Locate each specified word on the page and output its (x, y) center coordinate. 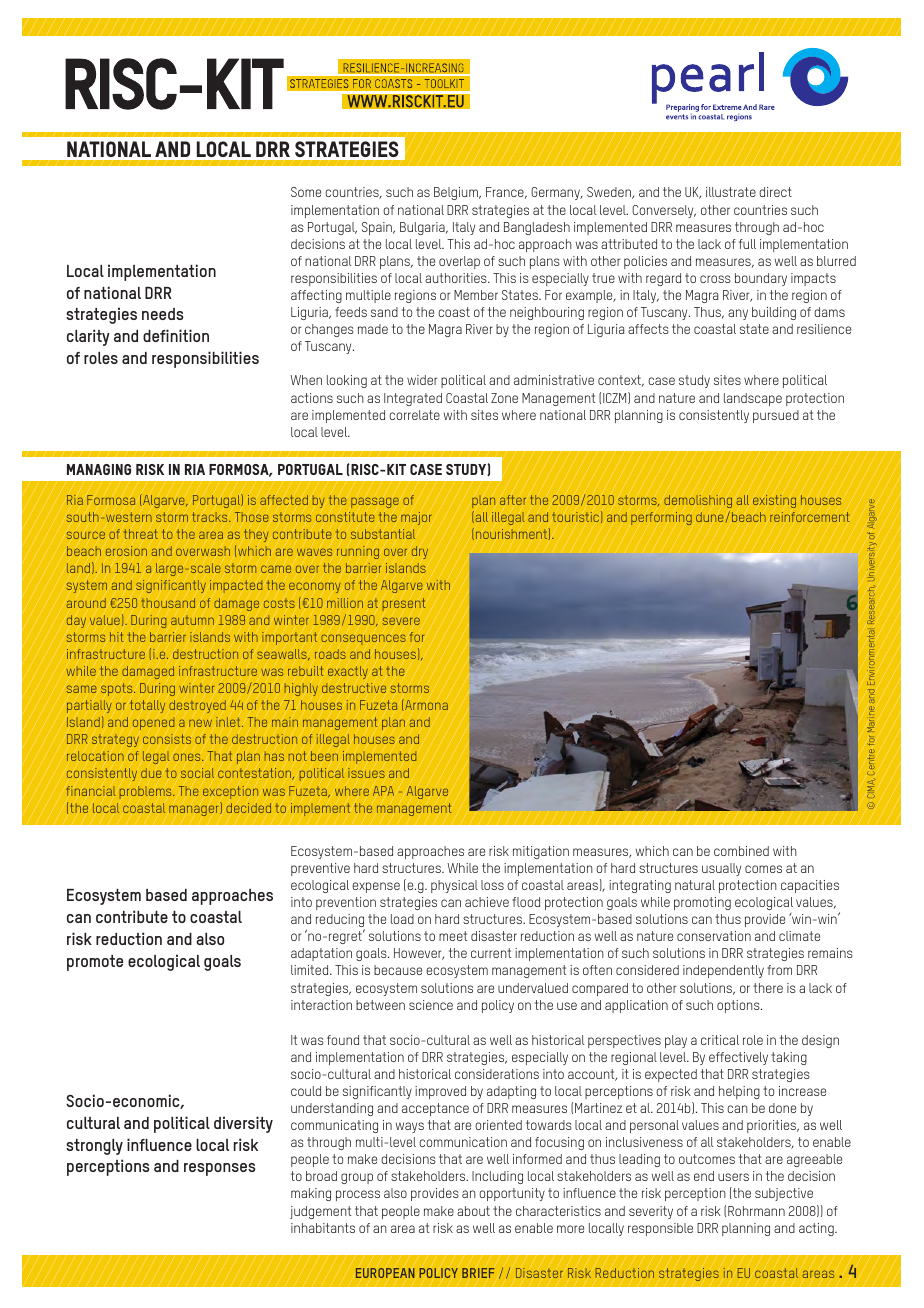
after (513, 500)
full (747, 244)
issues (366, 773)
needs (163, 314)
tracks (211, 517)
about (473, 1211)
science (431, 1005)
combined (741, 851)
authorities (457, 278)
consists (167, 739)
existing (774, 501)
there (768, 988)
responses (220, 1169)
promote (95, 963)
